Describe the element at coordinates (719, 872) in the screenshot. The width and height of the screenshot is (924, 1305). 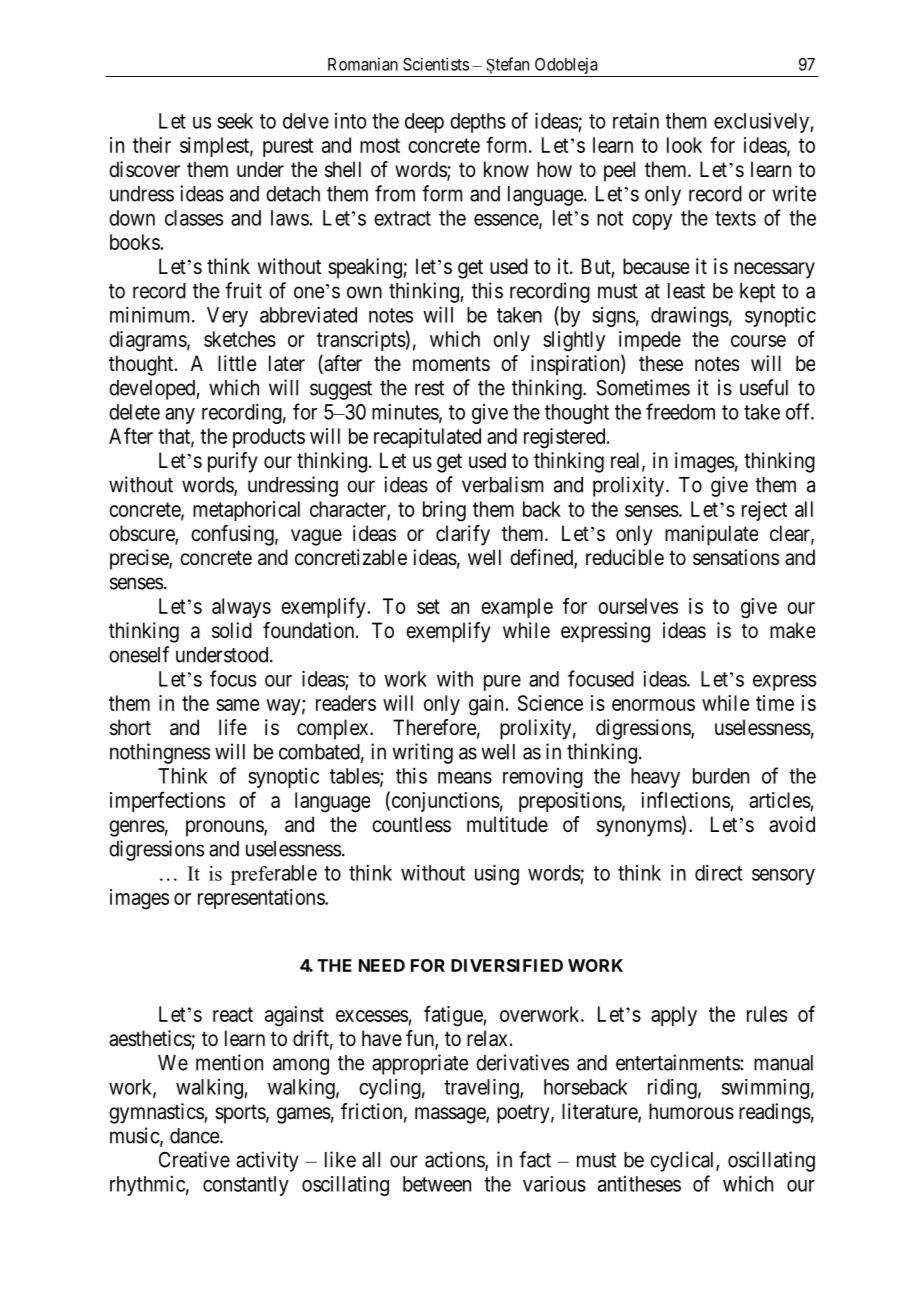
I see `direct` at that location.
